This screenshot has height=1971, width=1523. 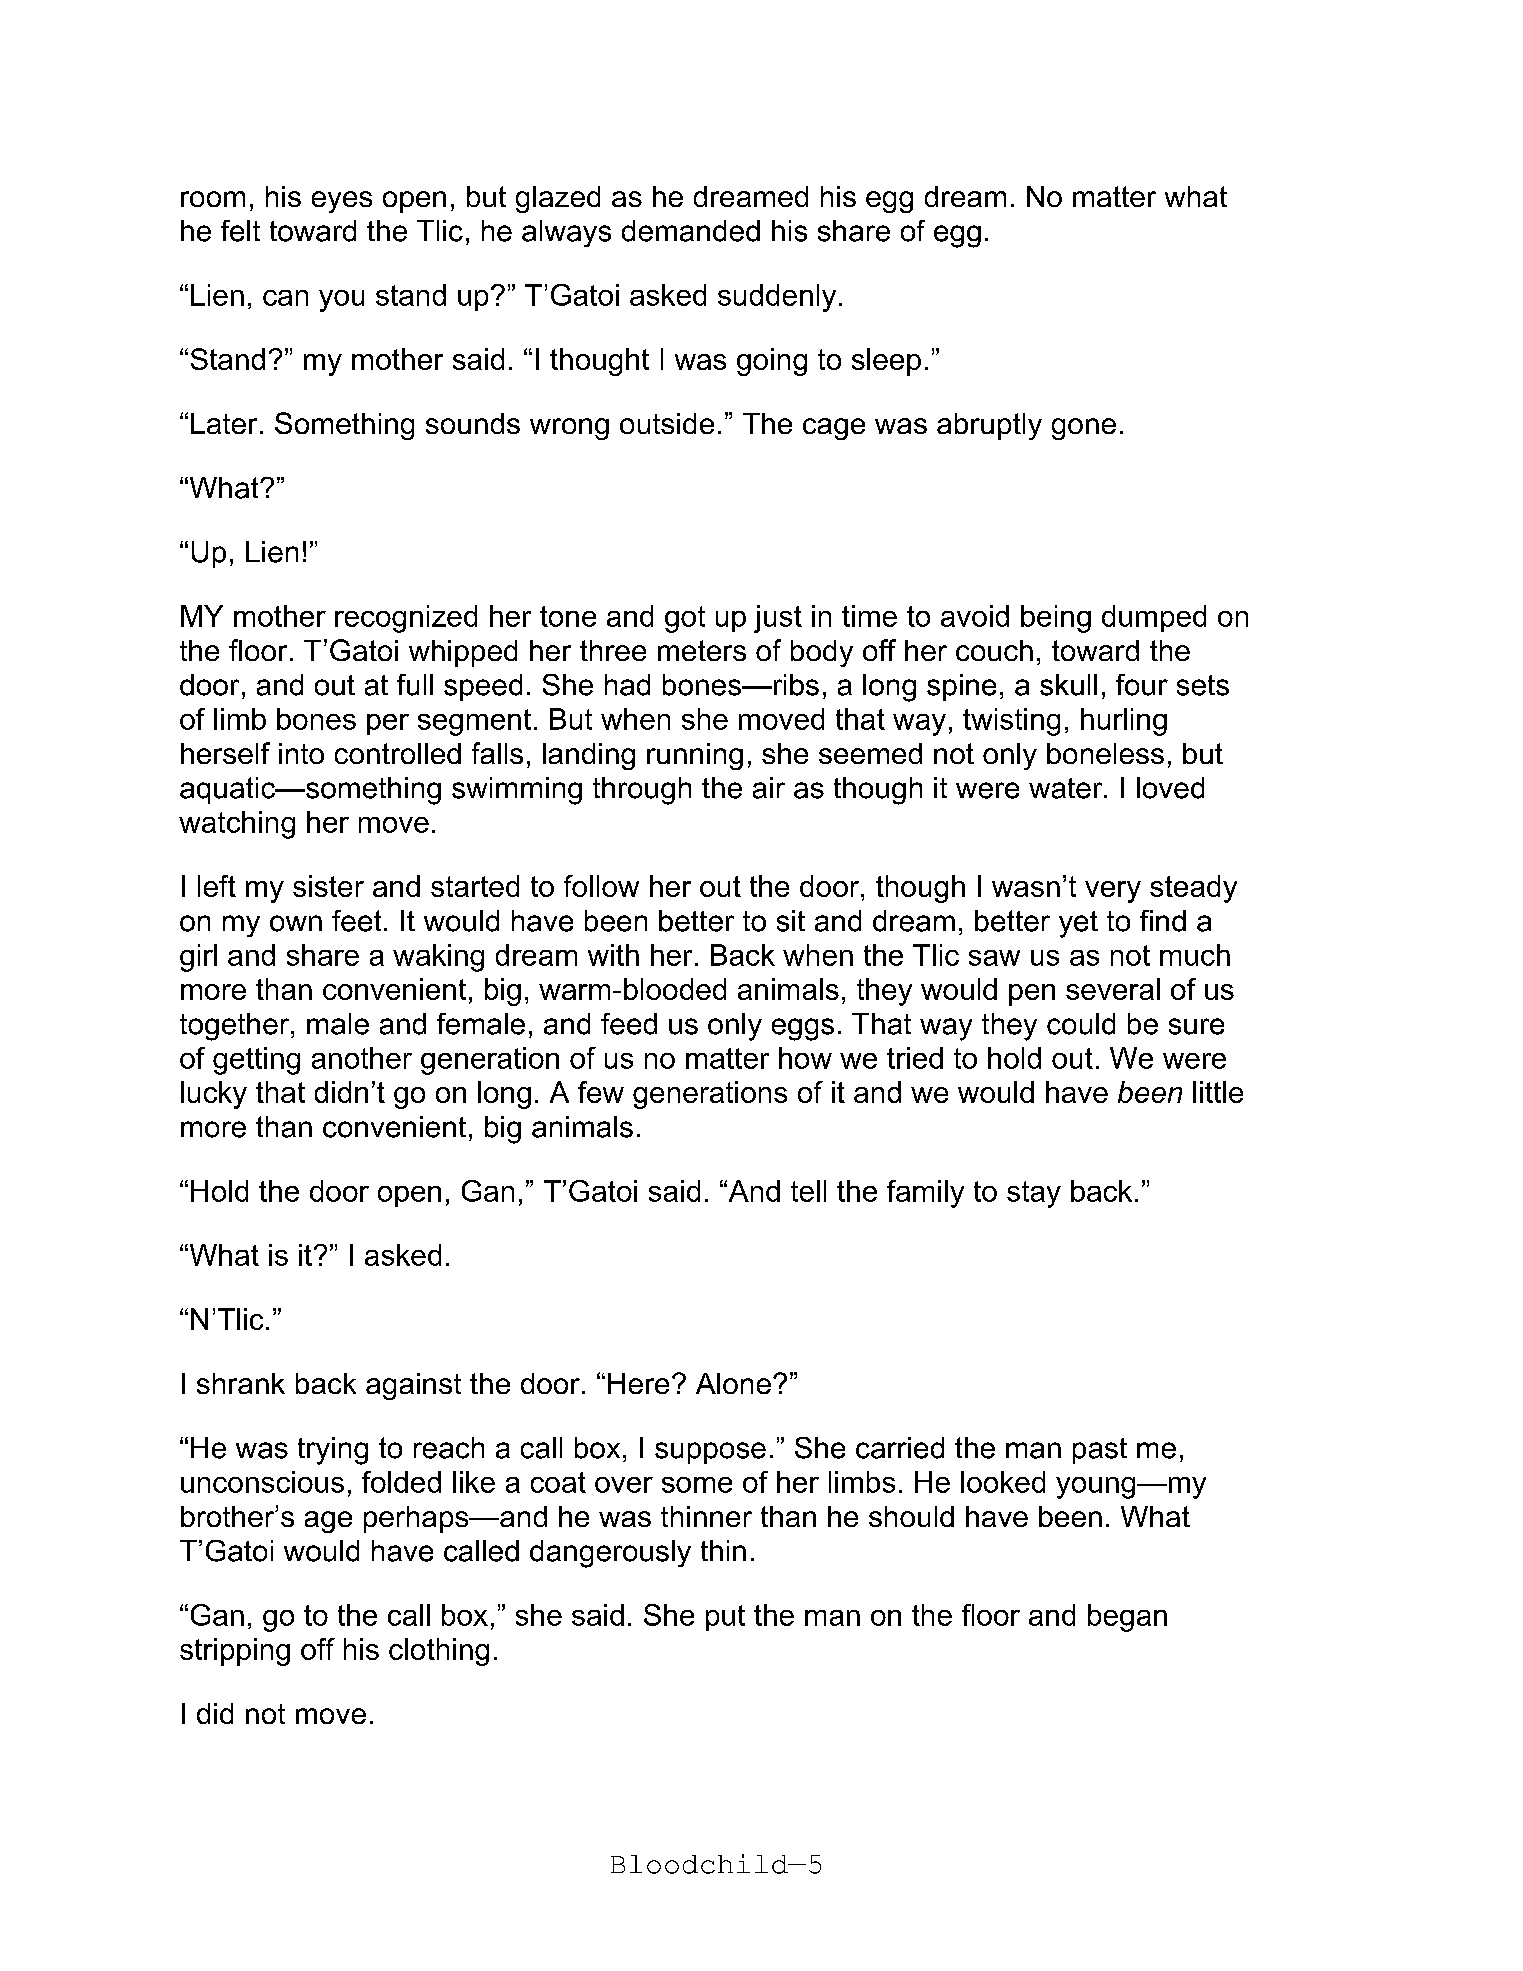 I want to click on put, so click(x=725, y=1618).
